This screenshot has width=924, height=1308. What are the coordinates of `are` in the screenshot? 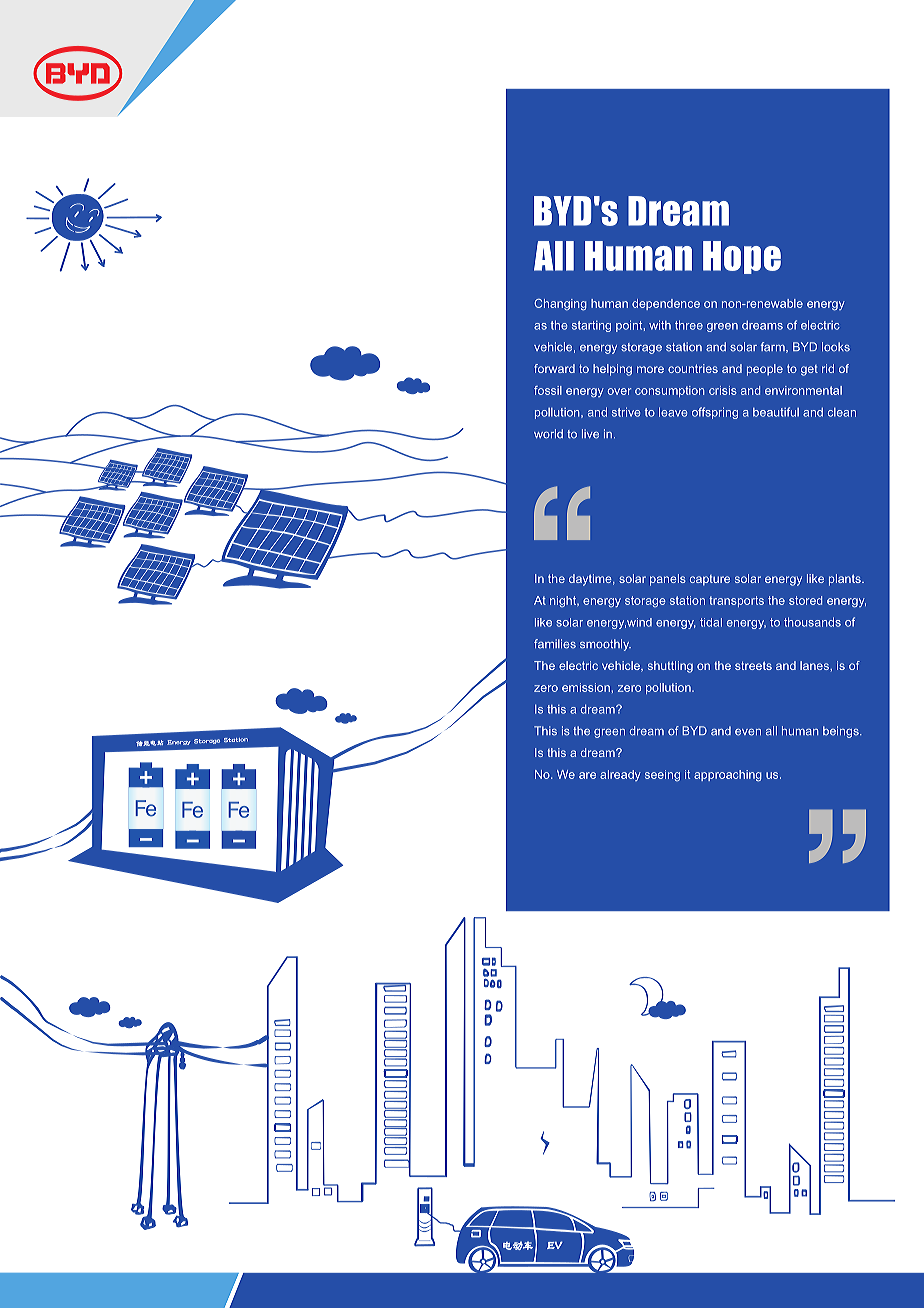 It's located at (587, 775).
